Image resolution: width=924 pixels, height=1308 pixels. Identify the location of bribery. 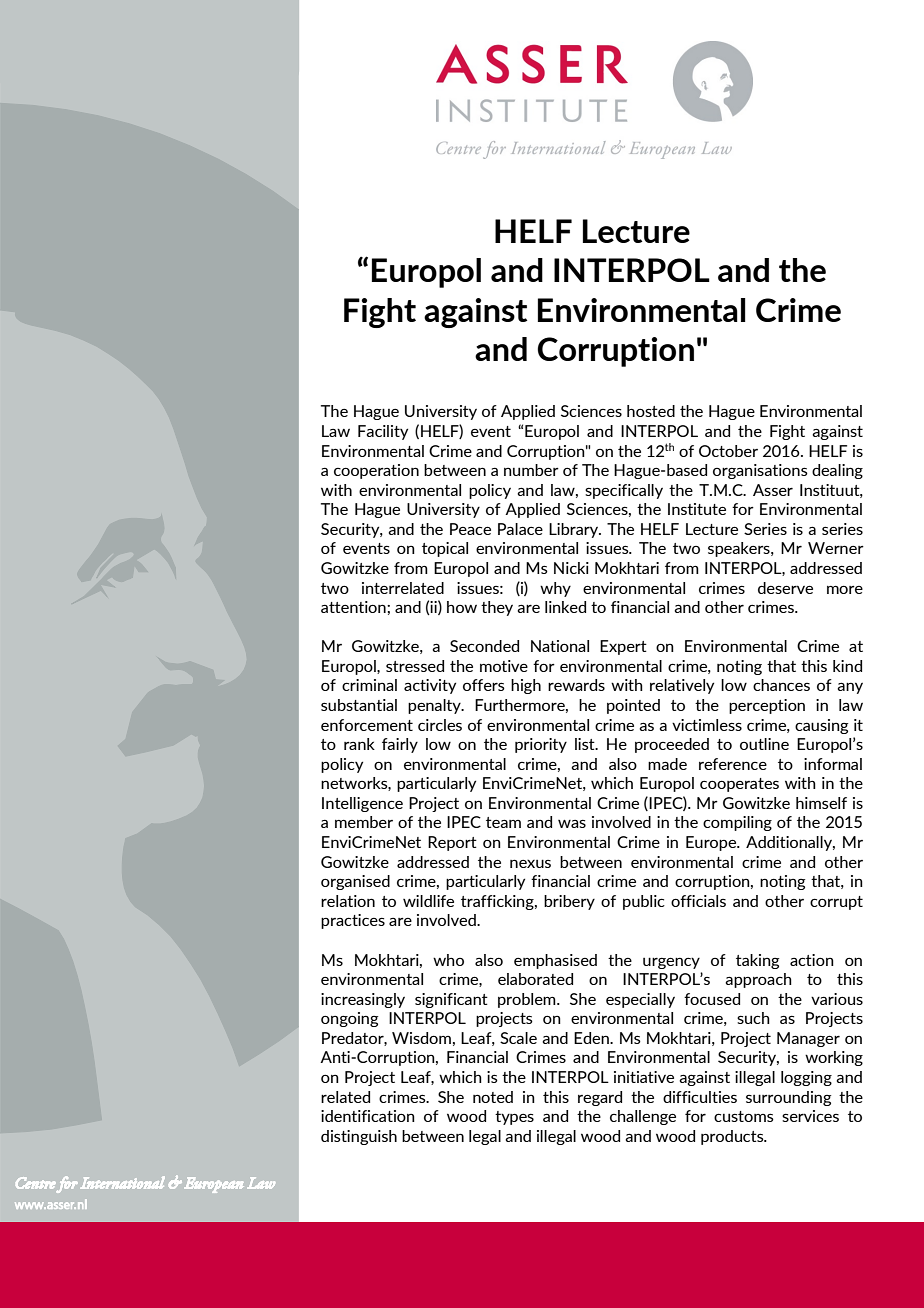
(569, 902).
